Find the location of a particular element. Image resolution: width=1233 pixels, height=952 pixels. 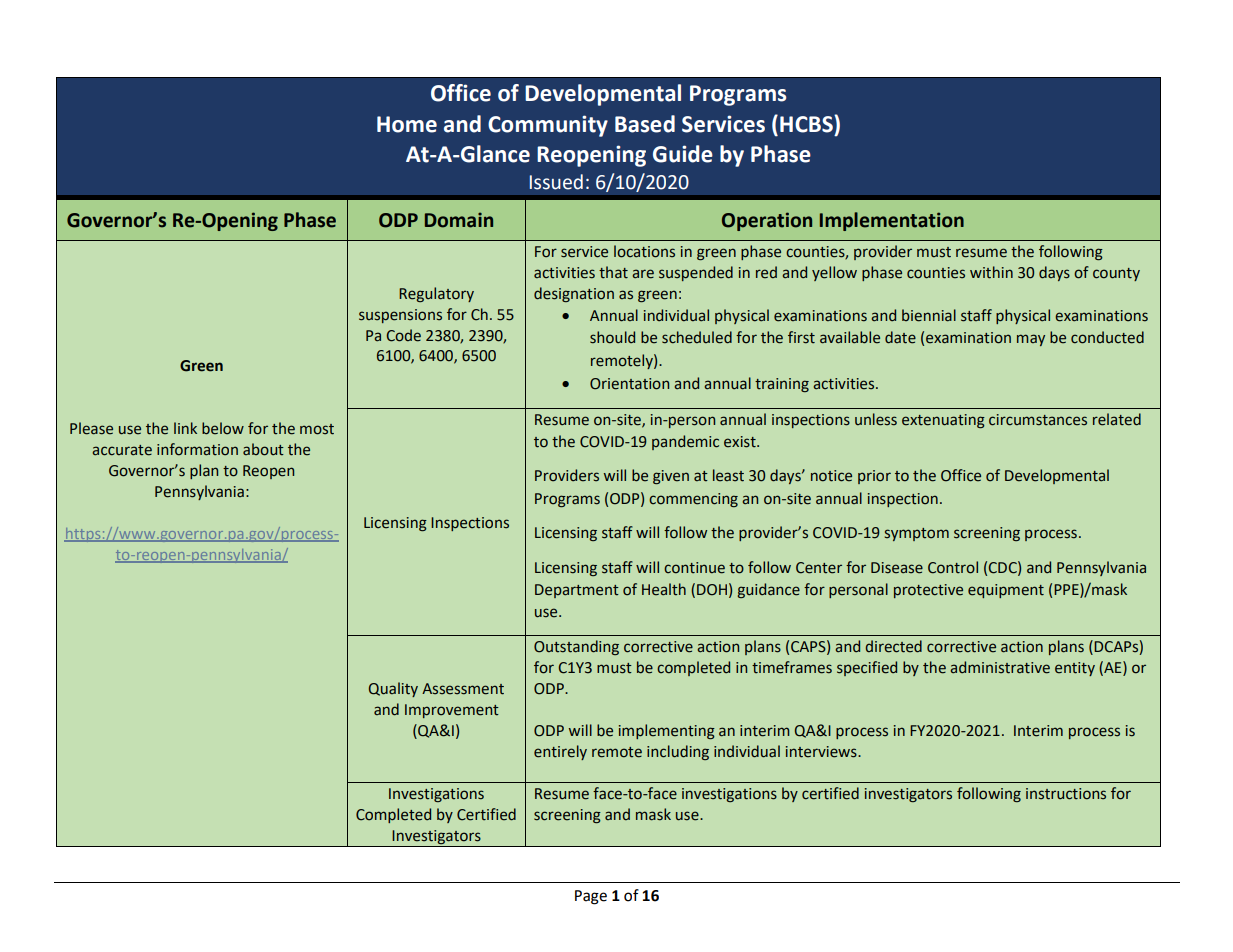

information is located at coordinates (197, 449).
